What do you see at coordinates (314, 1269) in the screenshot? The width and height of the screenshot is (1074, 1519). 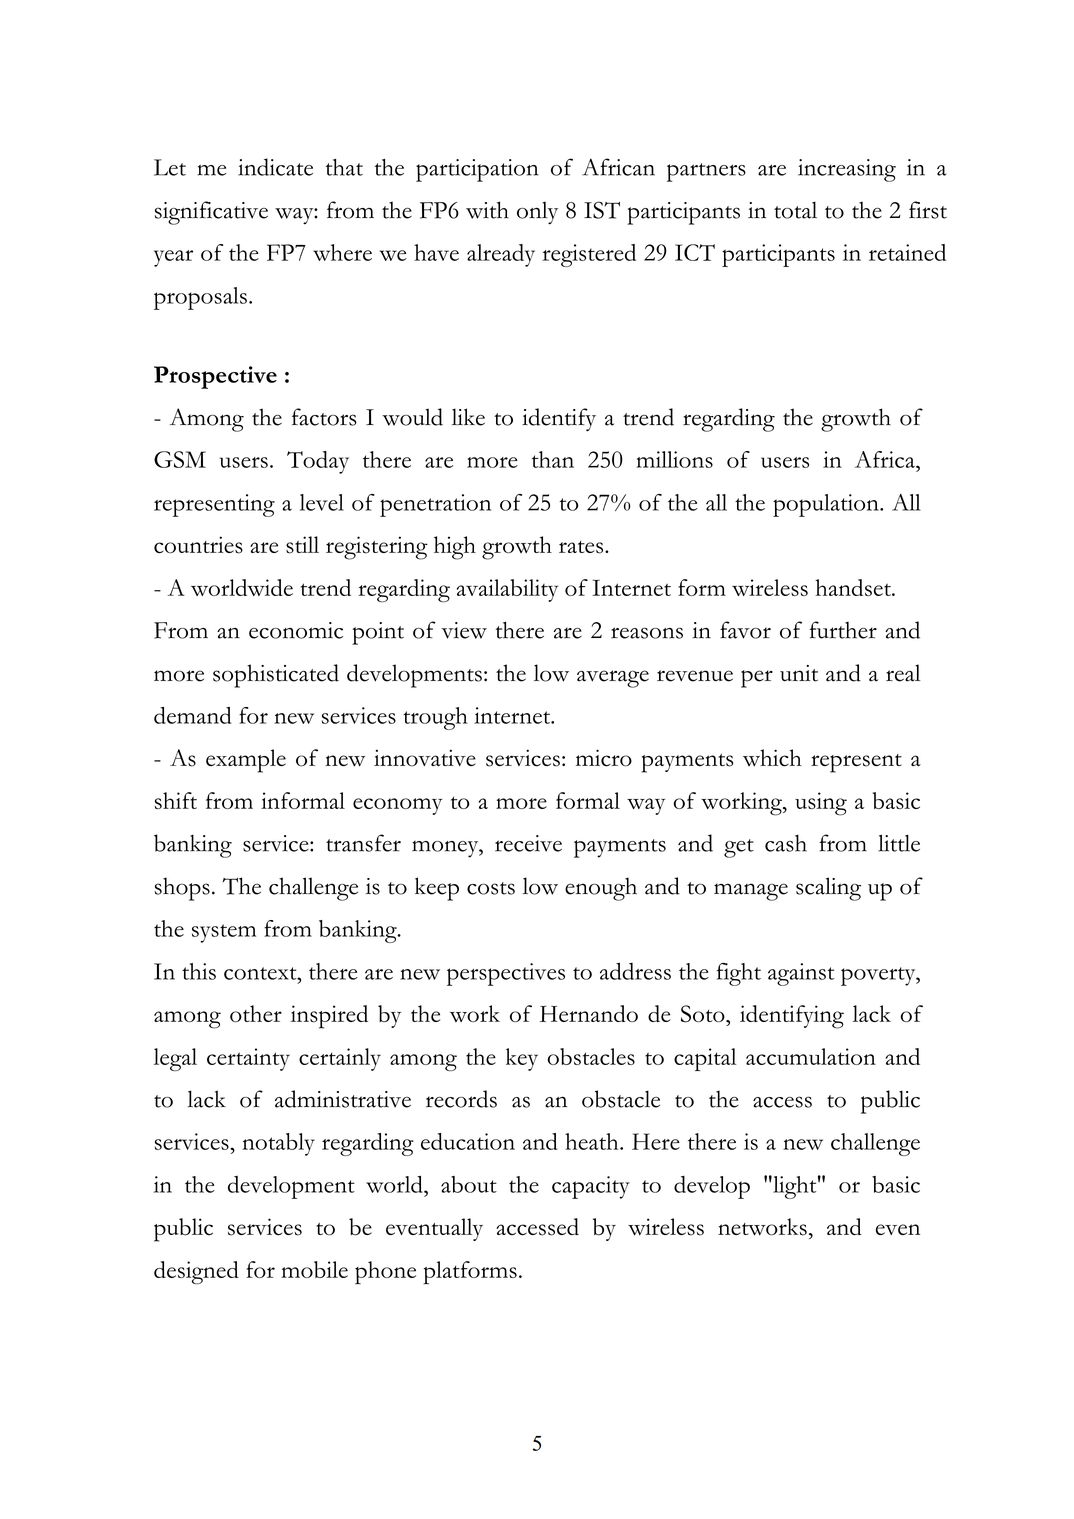 I see `mobile` at bounding box center [314, 1269].
